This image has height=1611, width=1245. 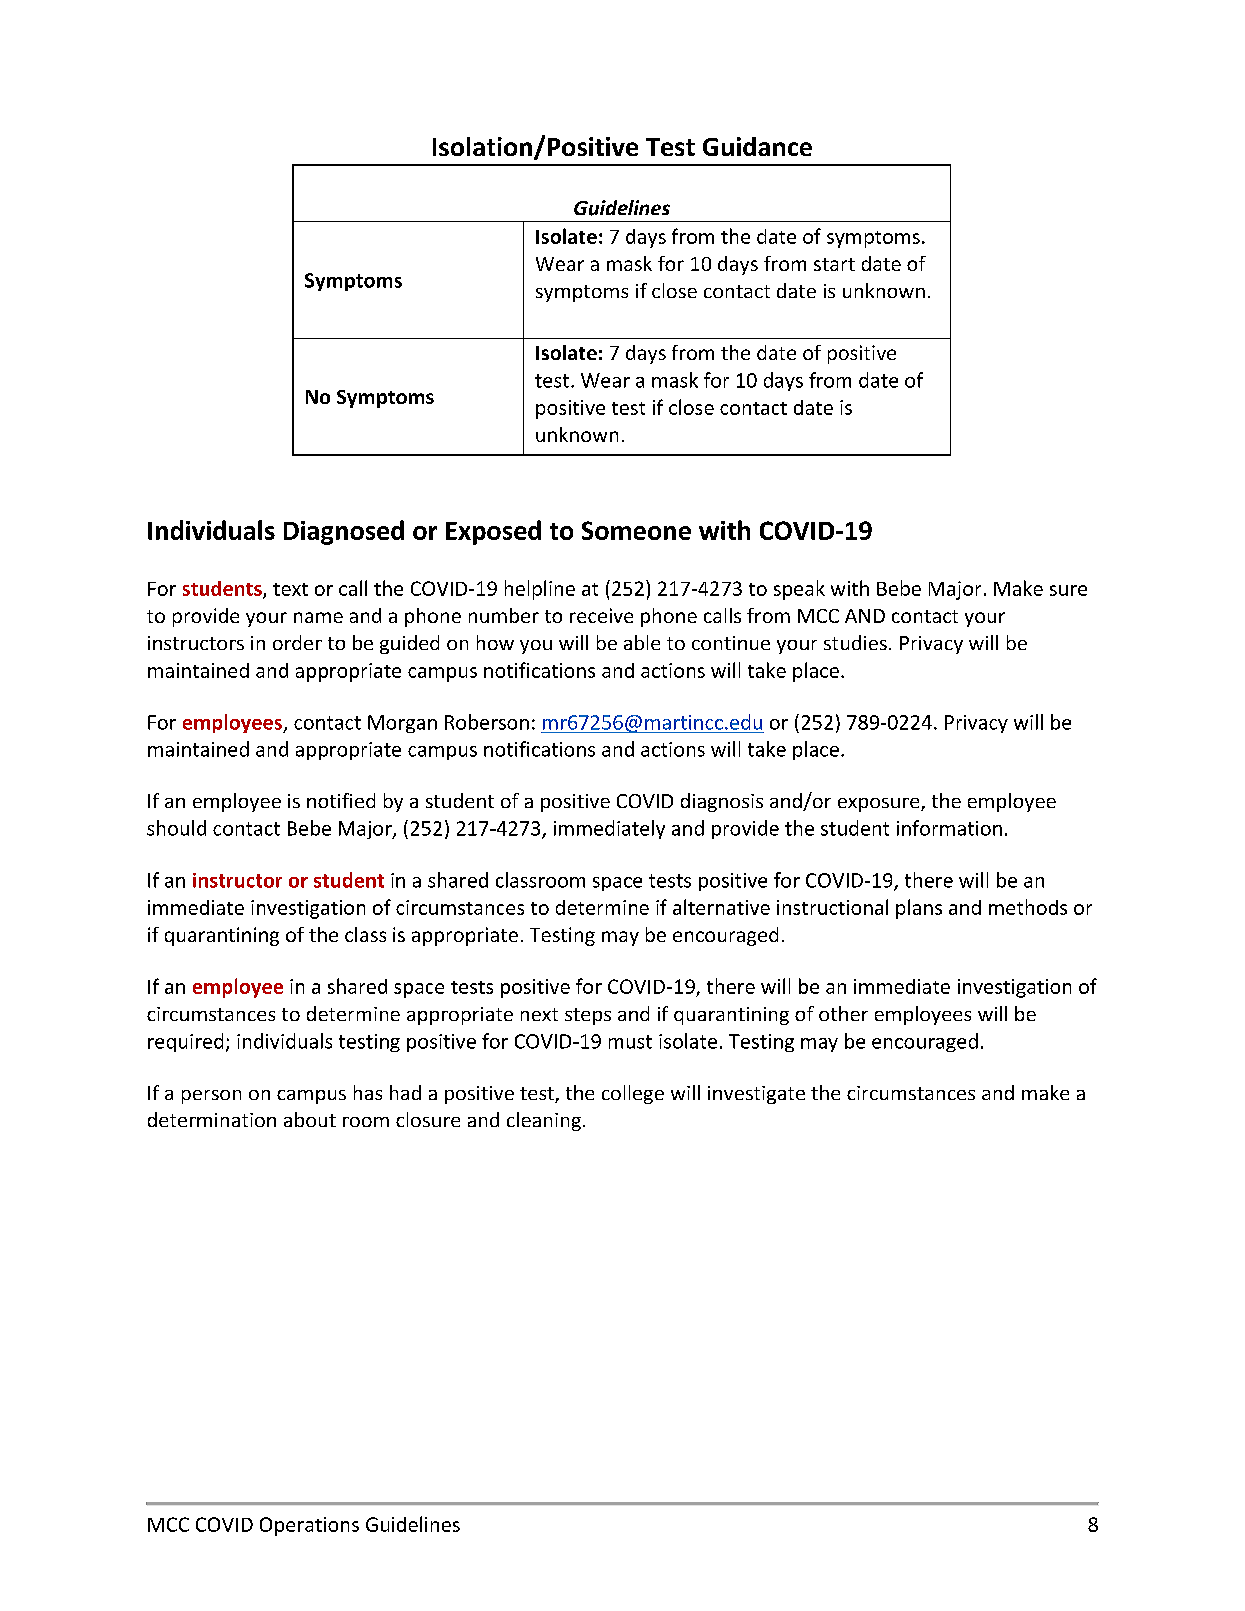 I want to click on about, so click(x=310, y=1119).
